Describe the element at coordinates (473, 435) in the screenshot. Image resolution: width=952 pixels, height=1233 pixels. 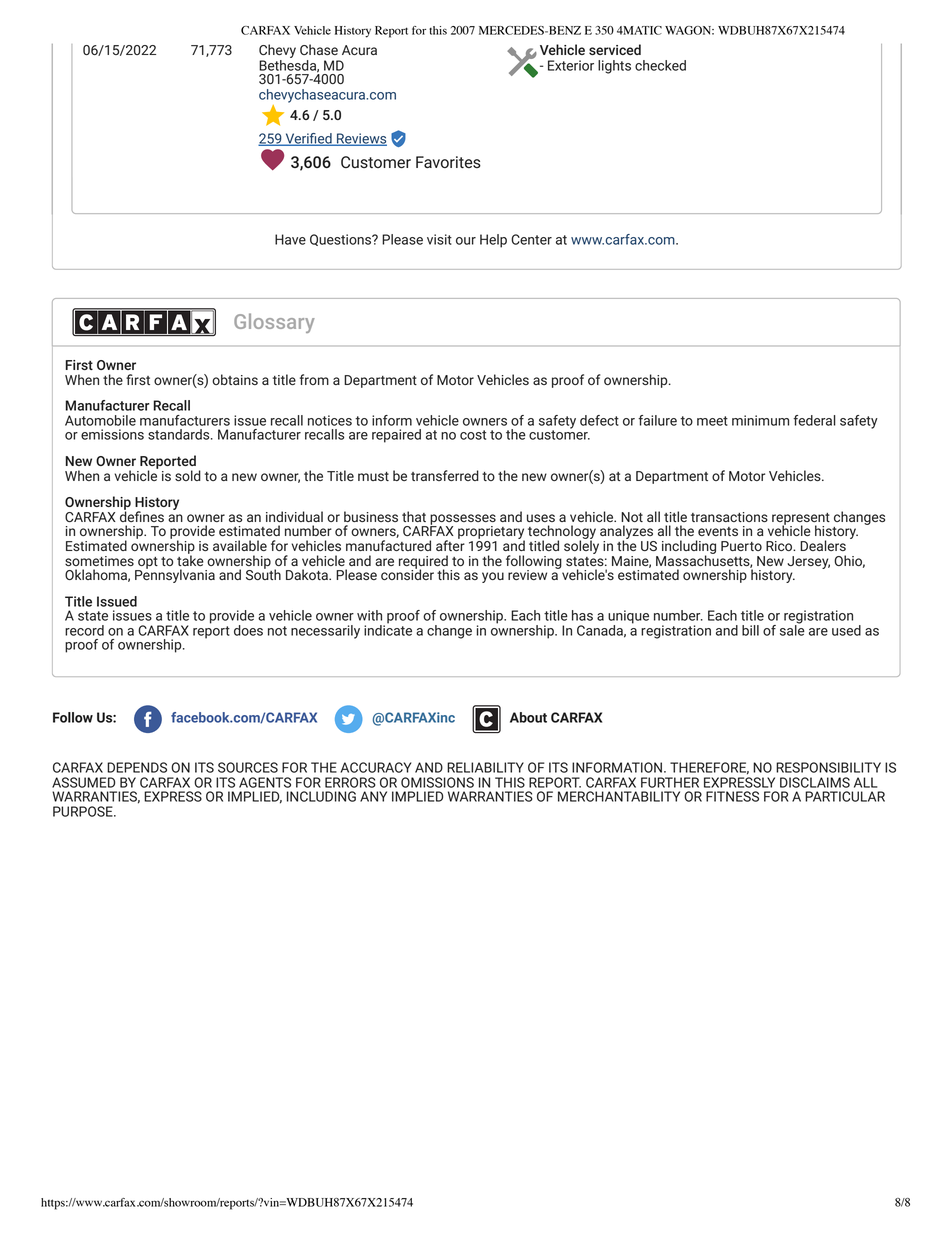
I see `cost` at that location.
